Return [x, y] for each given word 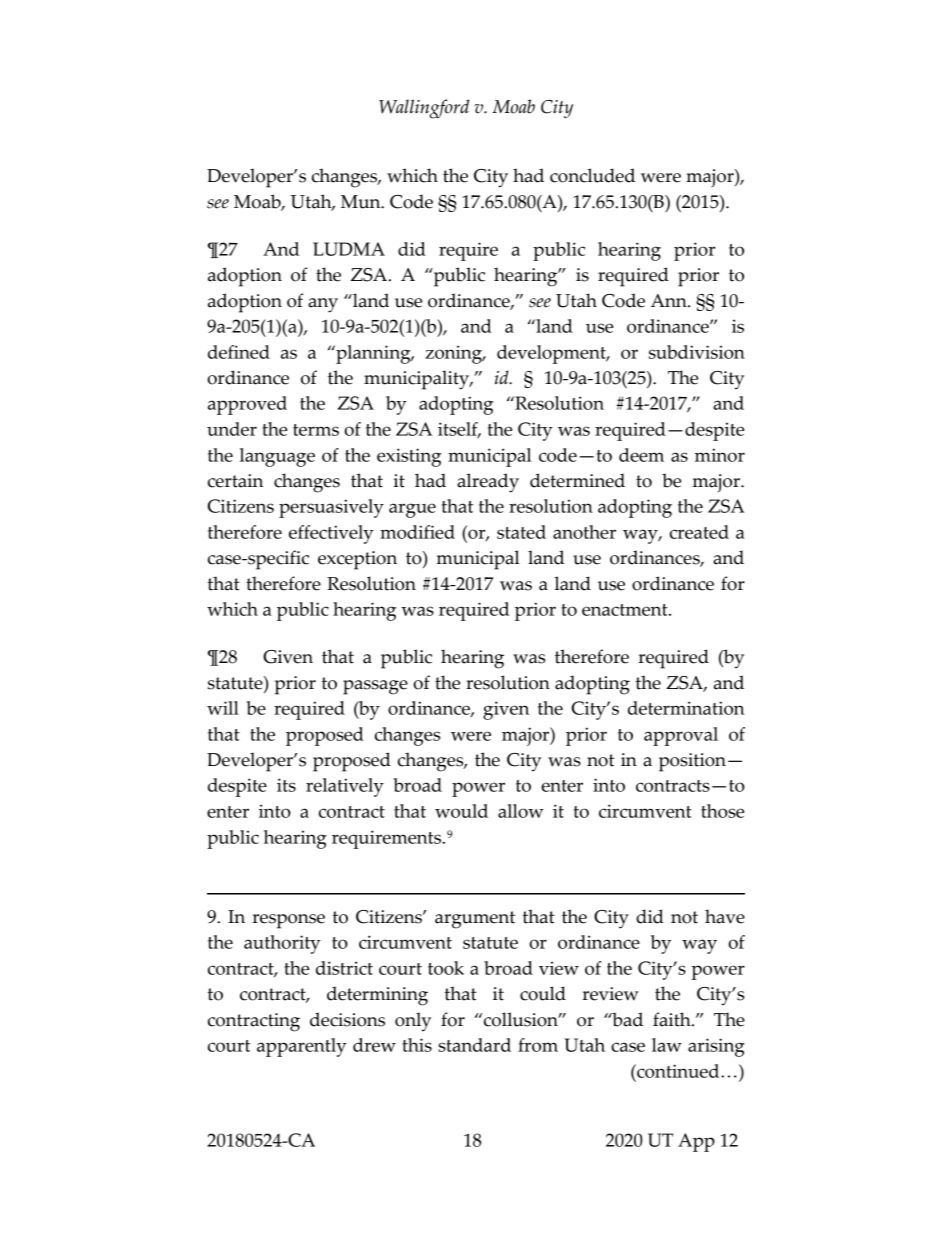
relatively [345, 787]
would [461, 811]
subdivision [697, 352]
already [488, 483]
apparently [302, 1047]
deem [641, 455]
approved [247, 405]
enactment [626, 610]
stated [521, 532]
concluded [592, 175]
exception [357, 560]
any [323, 305]
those [722, 811]
